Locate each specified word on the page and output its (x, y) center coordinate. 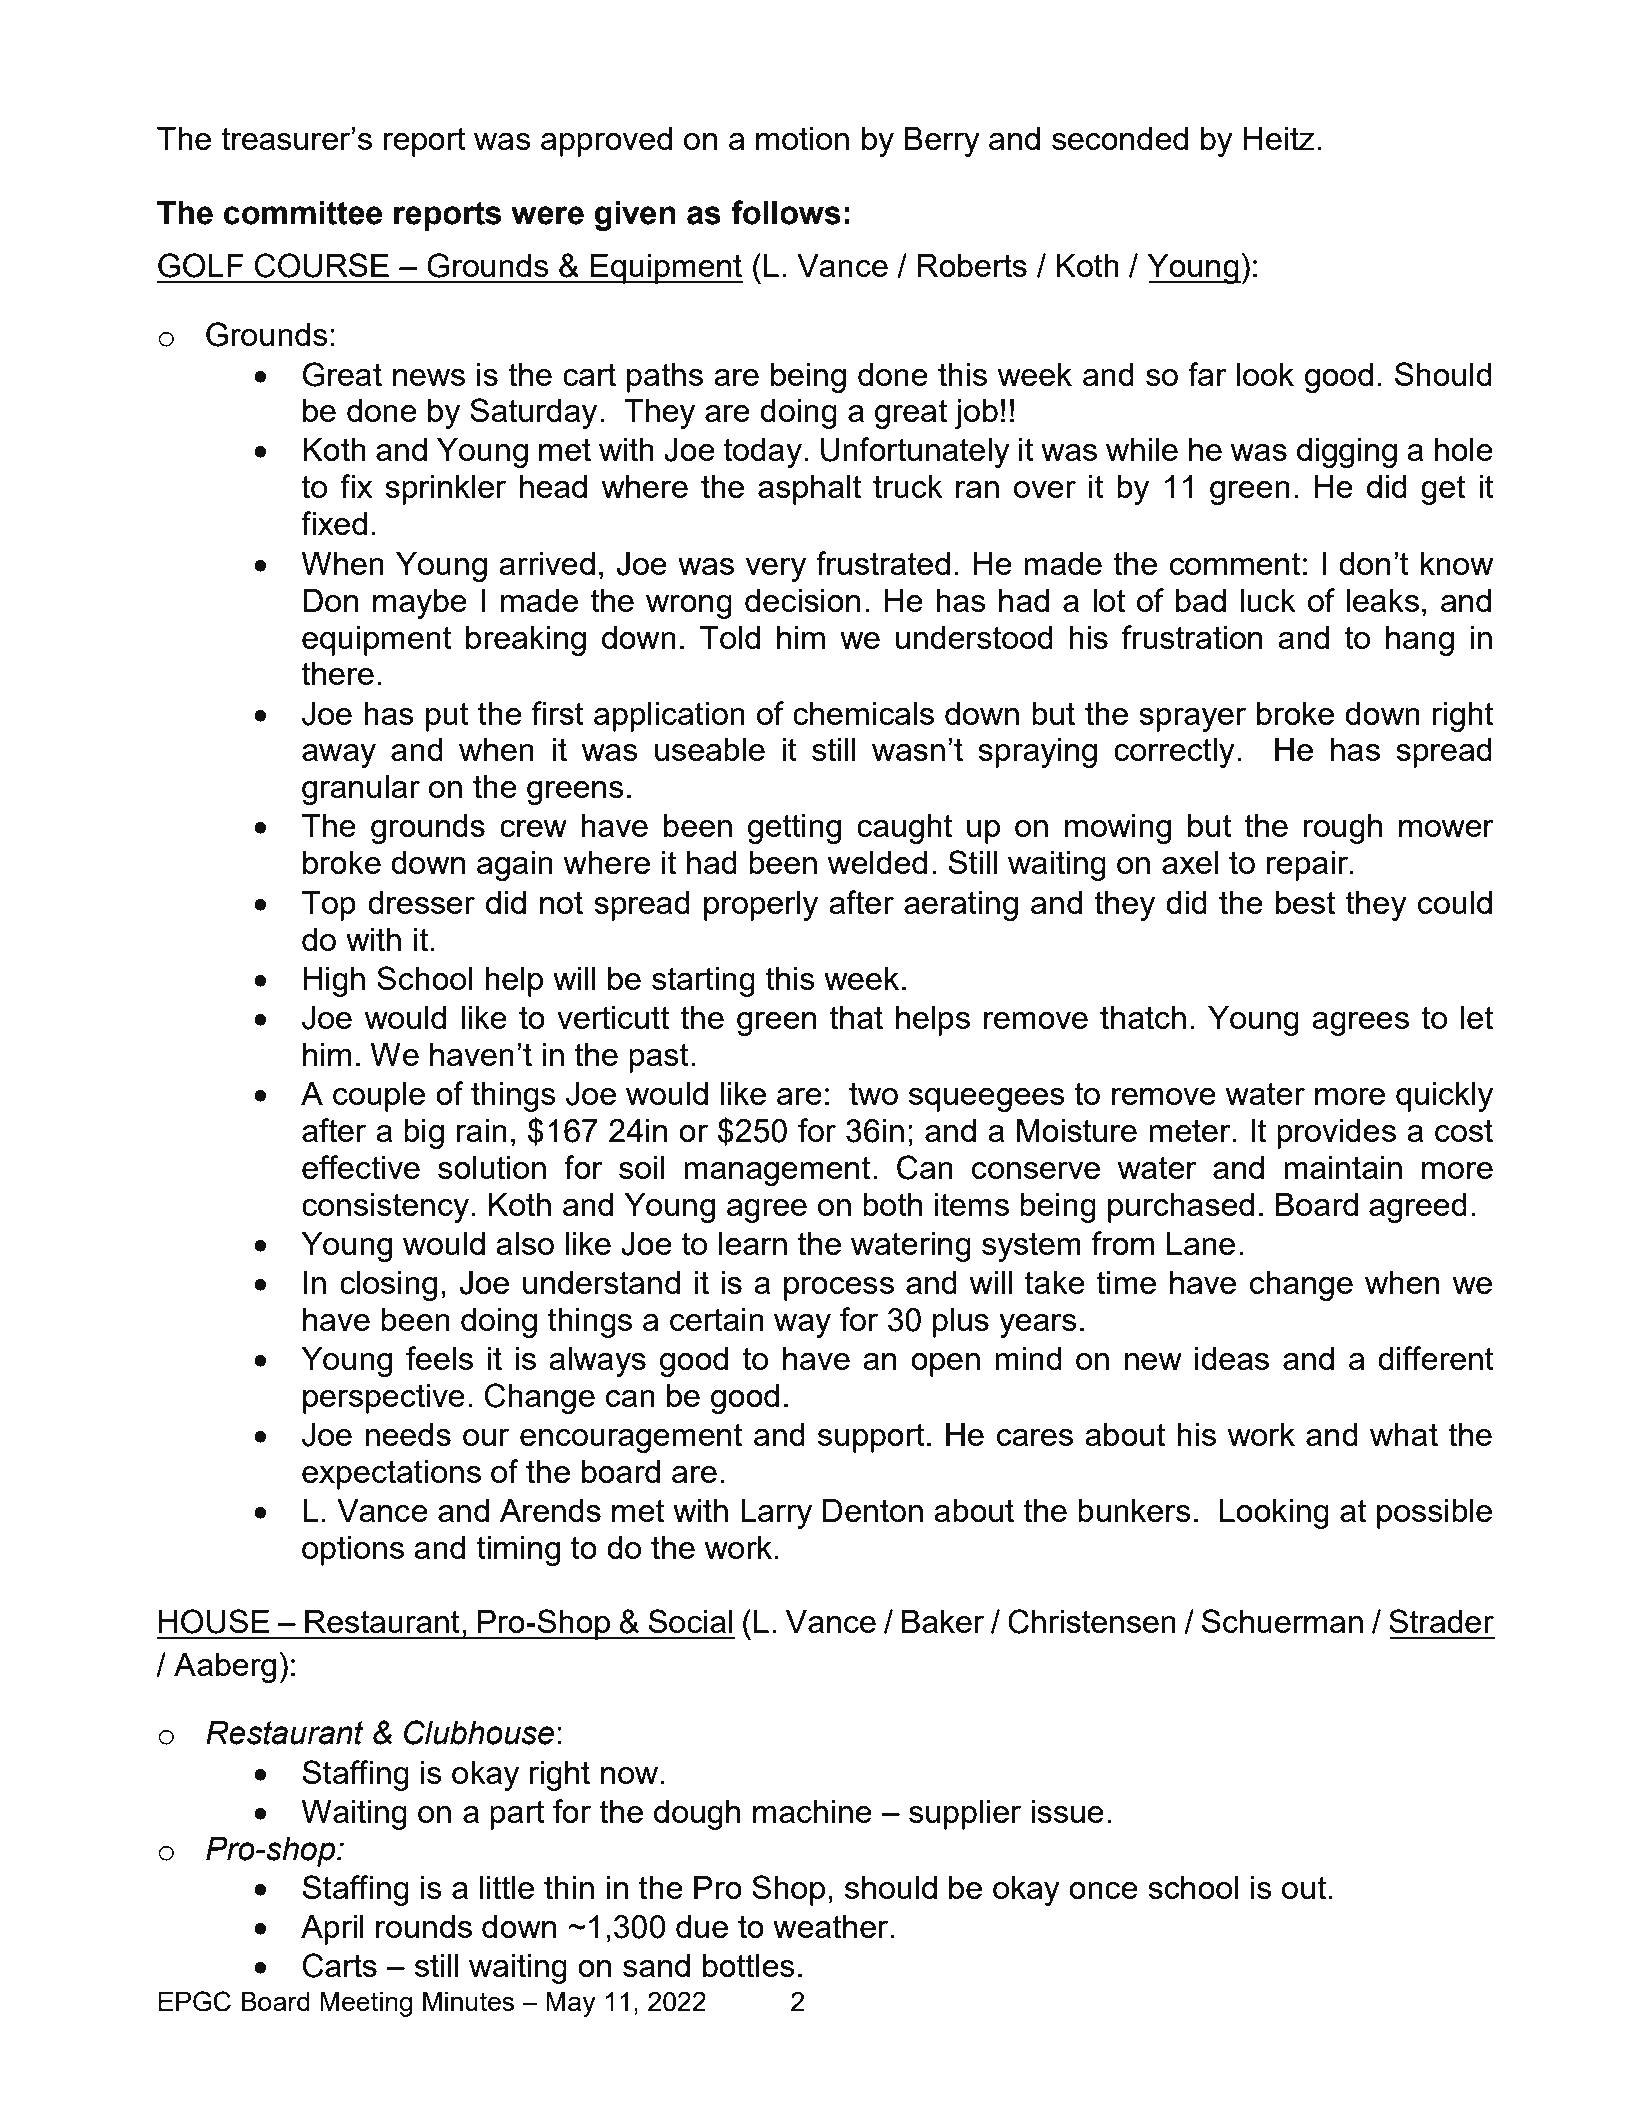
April (332, 1930)
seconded (1120, 138)
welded (877, 862)
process (839, 1289)
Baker (943, 1621)
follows (786, 212)
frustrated (883, 563)
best (1305, 902)
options (353, 1551)
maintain (1343, 1167)
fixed (334, 523)
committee (303, 213)
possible (1434, 1514)
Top (329, 906)
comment (1234, 563)
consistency (385, 1208)
